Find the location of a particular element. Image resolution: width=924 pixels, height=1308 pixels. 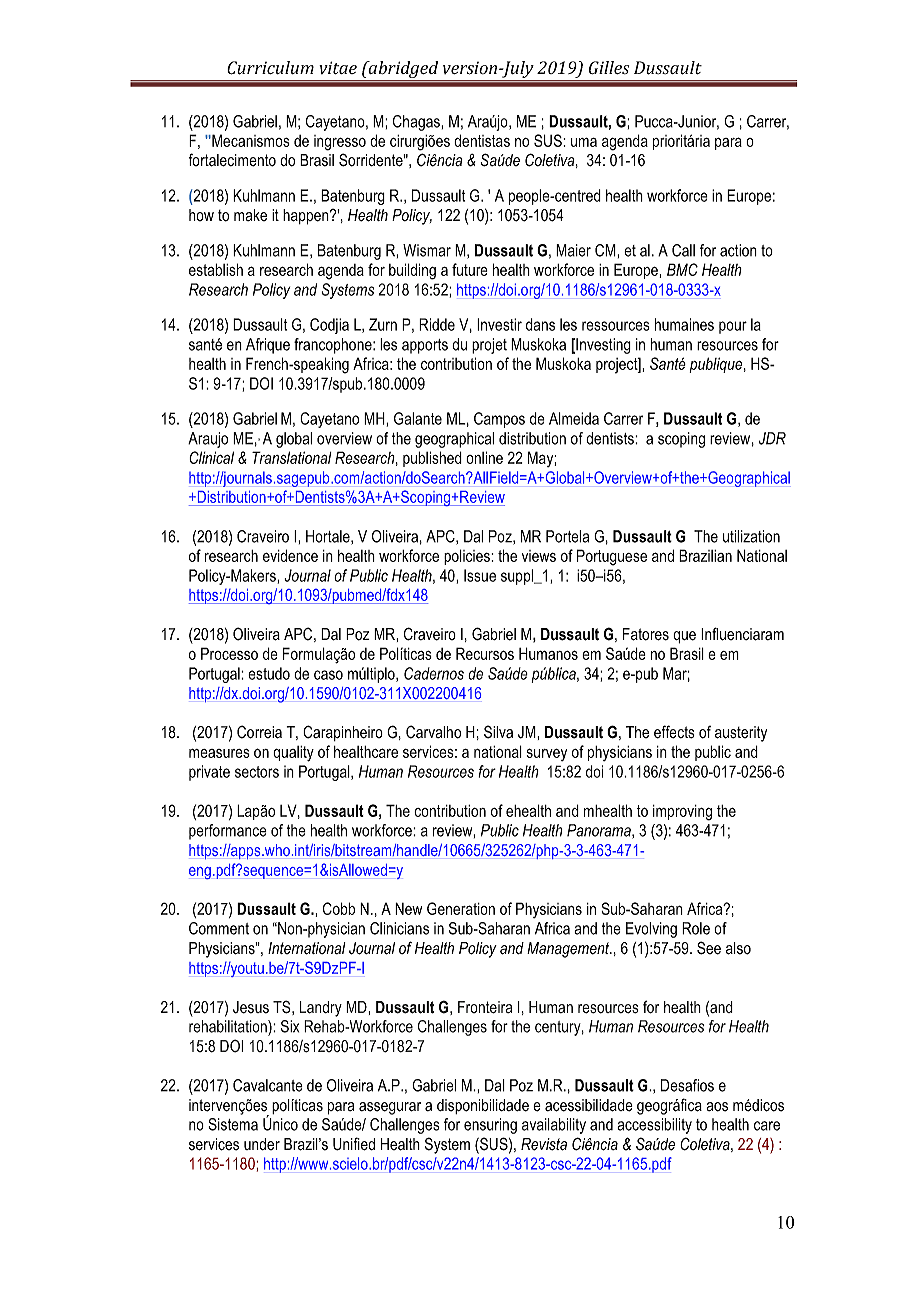

Gilles is located at coordinates (609, 67).
